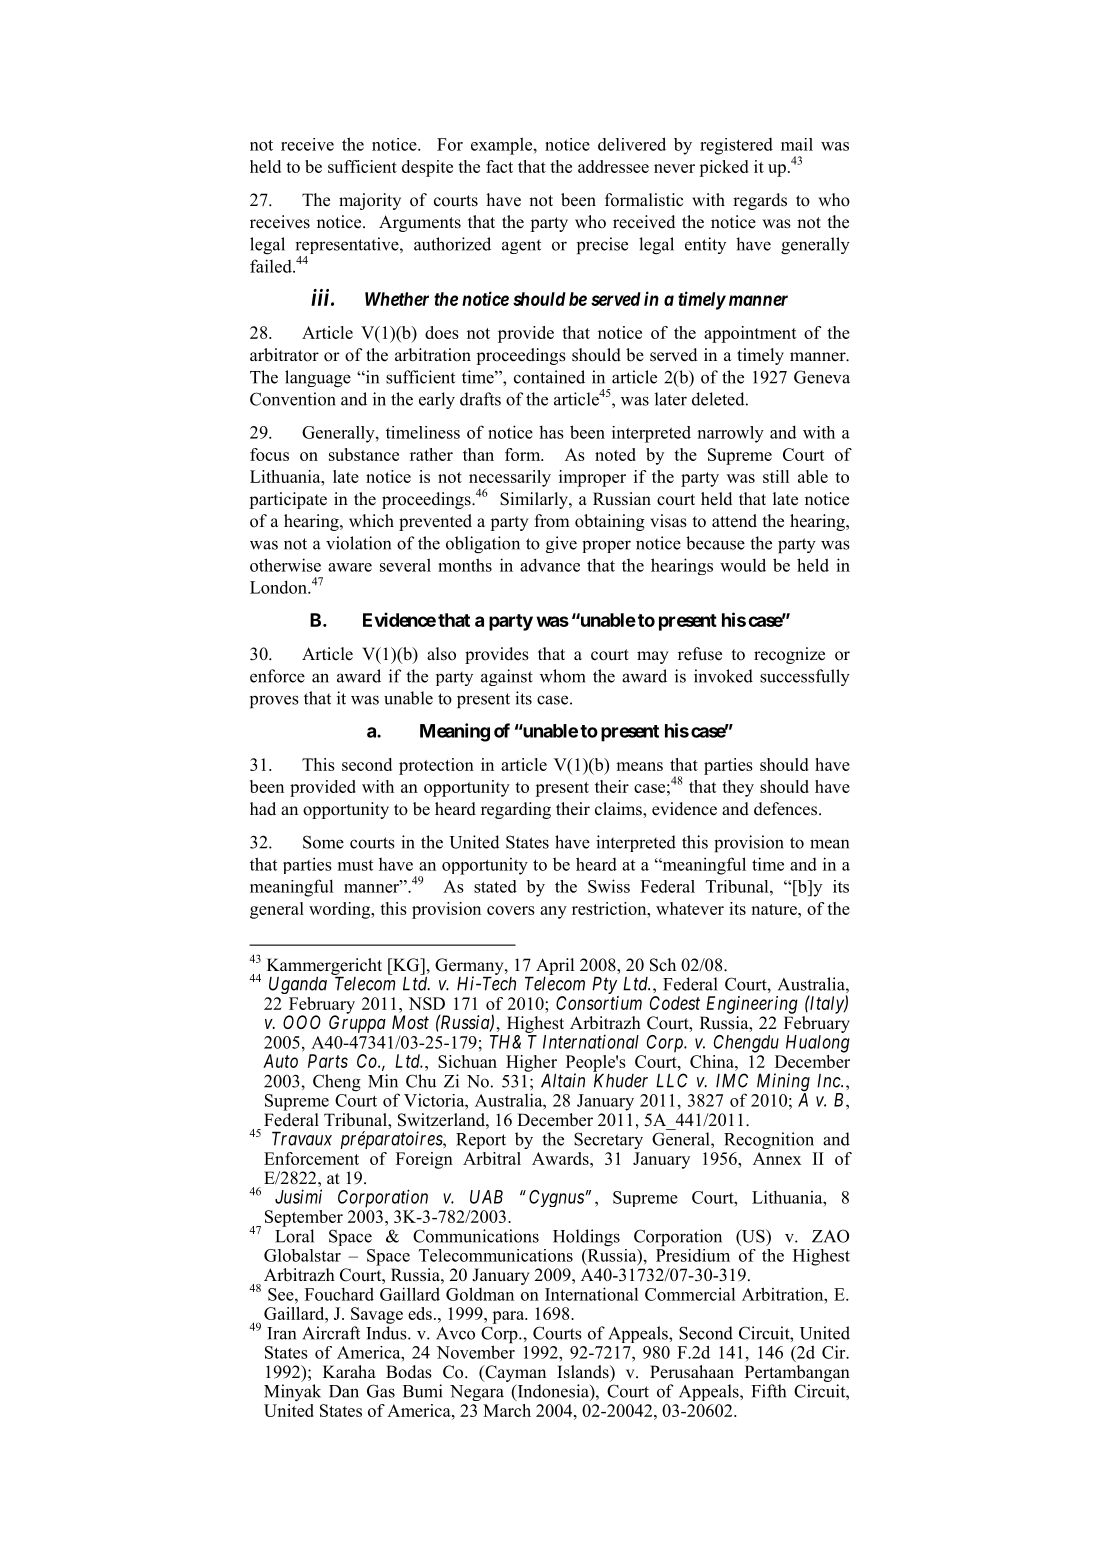  What do you see at coordinates (370, 201) in the image?
I see `majority` at bounding box center [370, 201].
